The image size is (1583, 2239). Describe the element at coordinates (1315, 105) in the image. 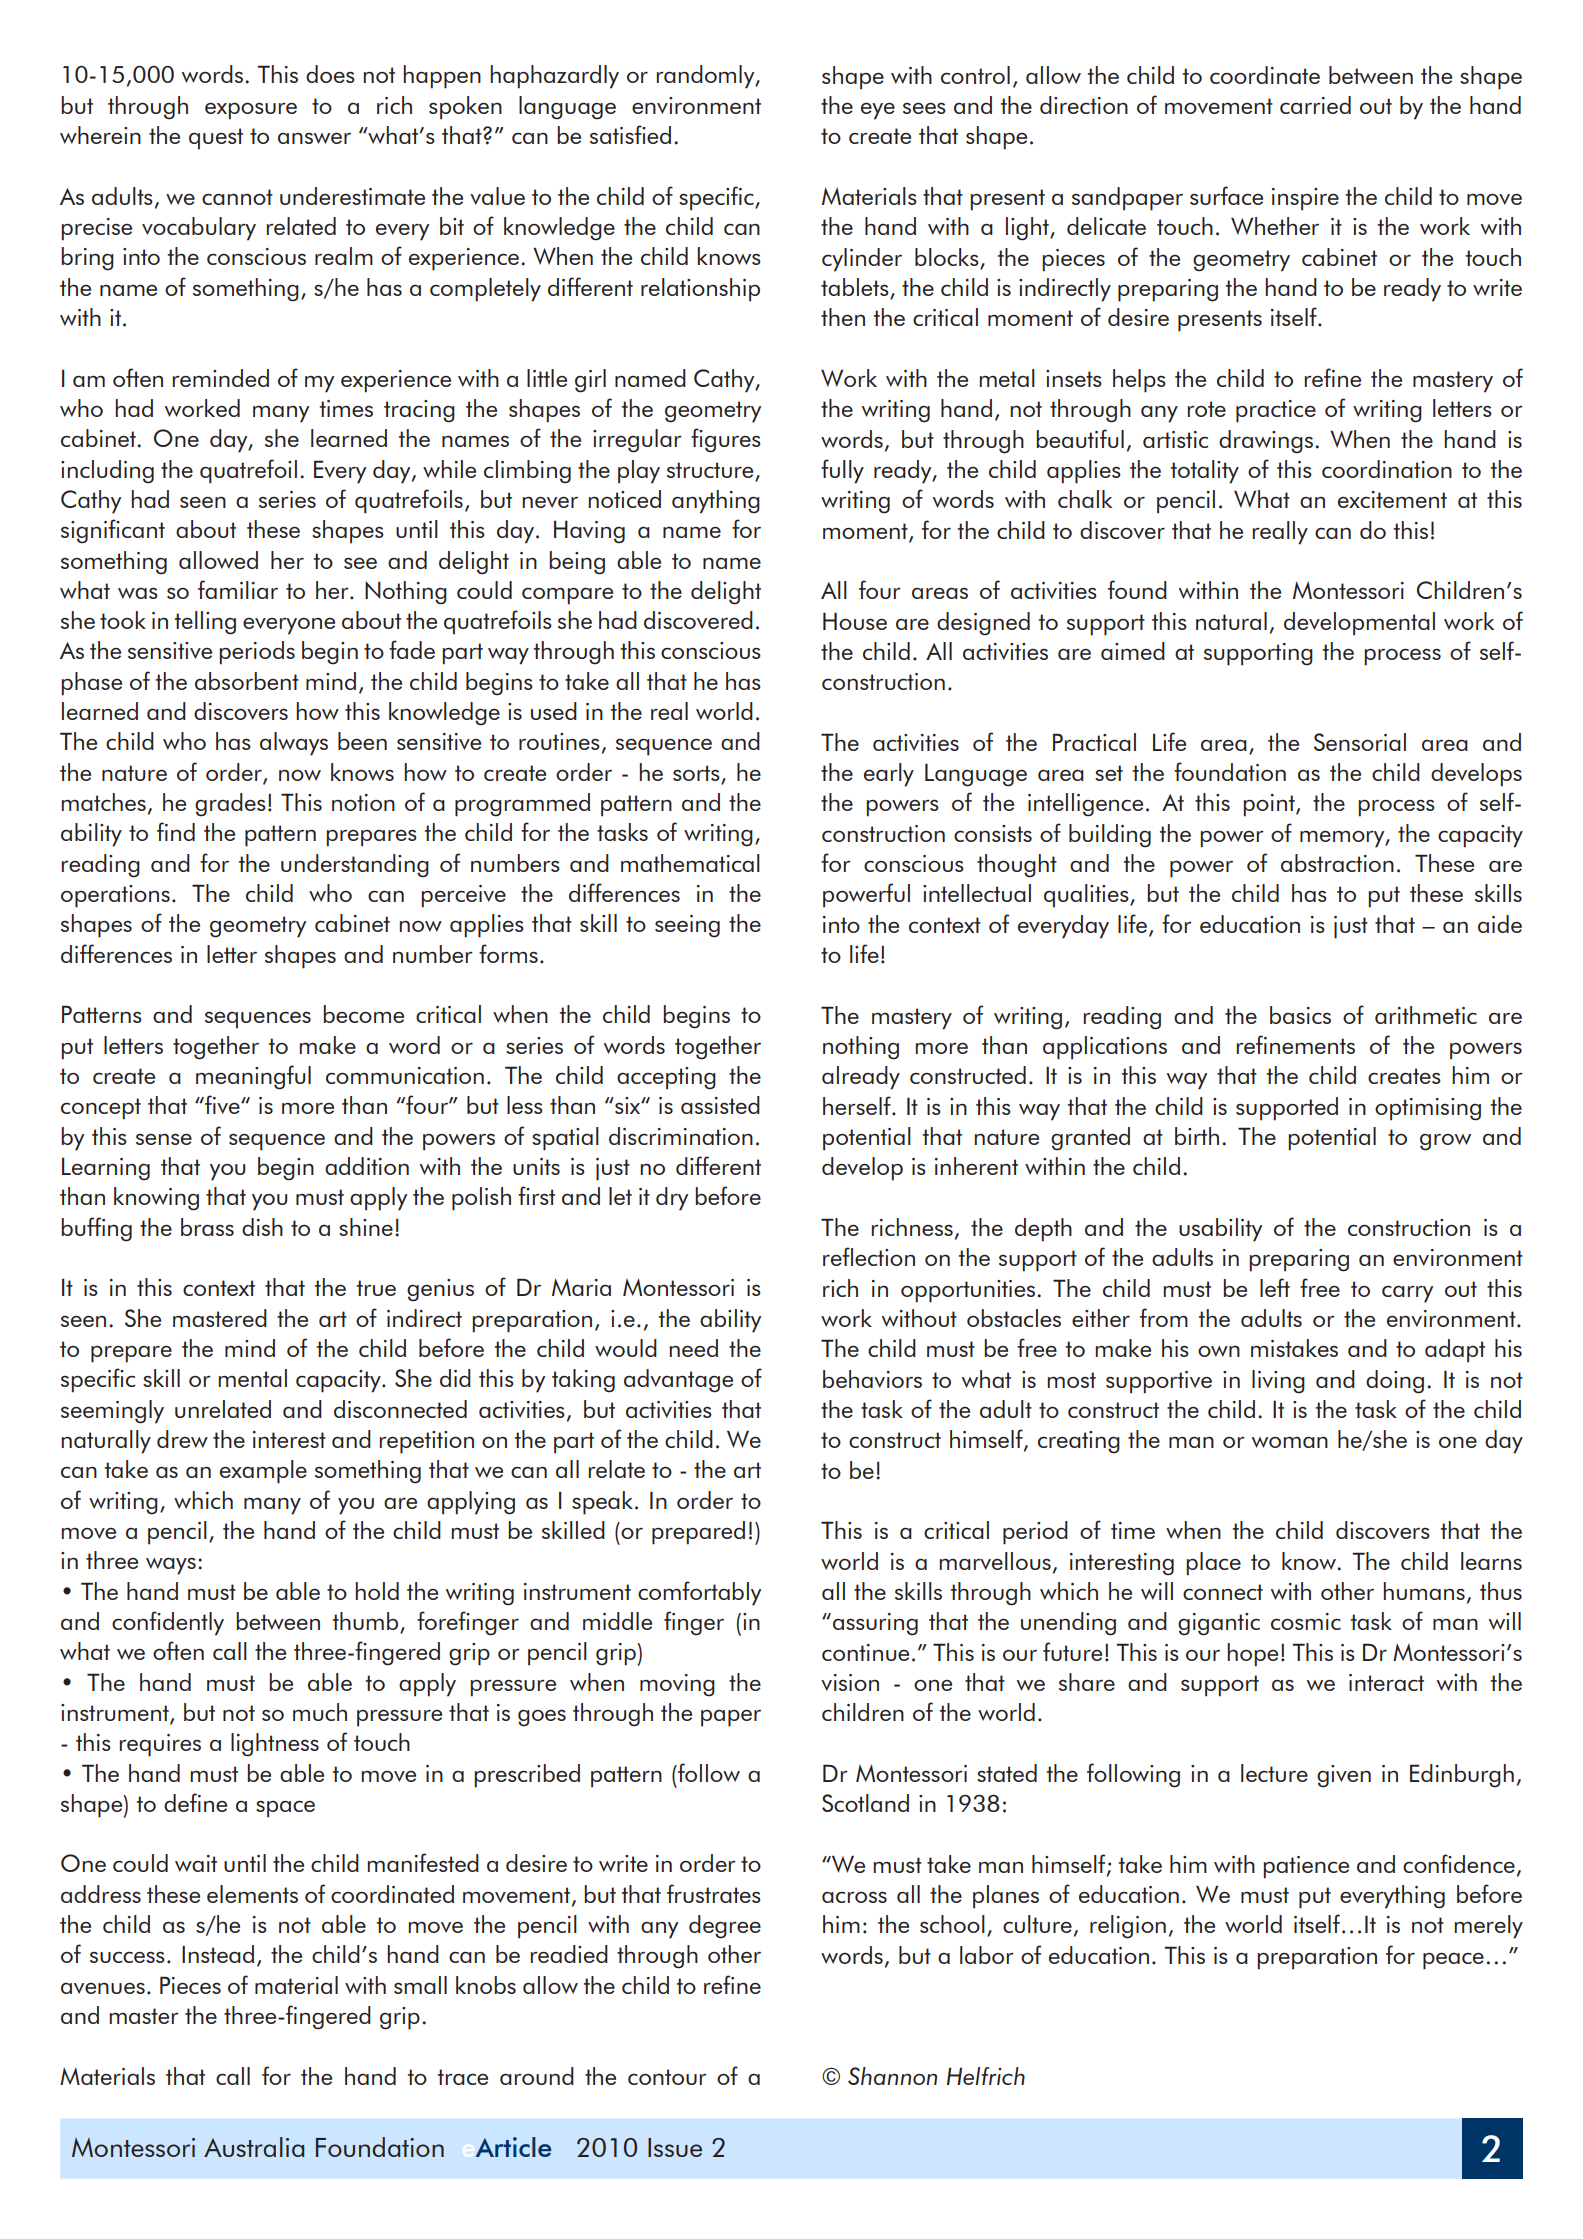

I see `carried` at that location.
